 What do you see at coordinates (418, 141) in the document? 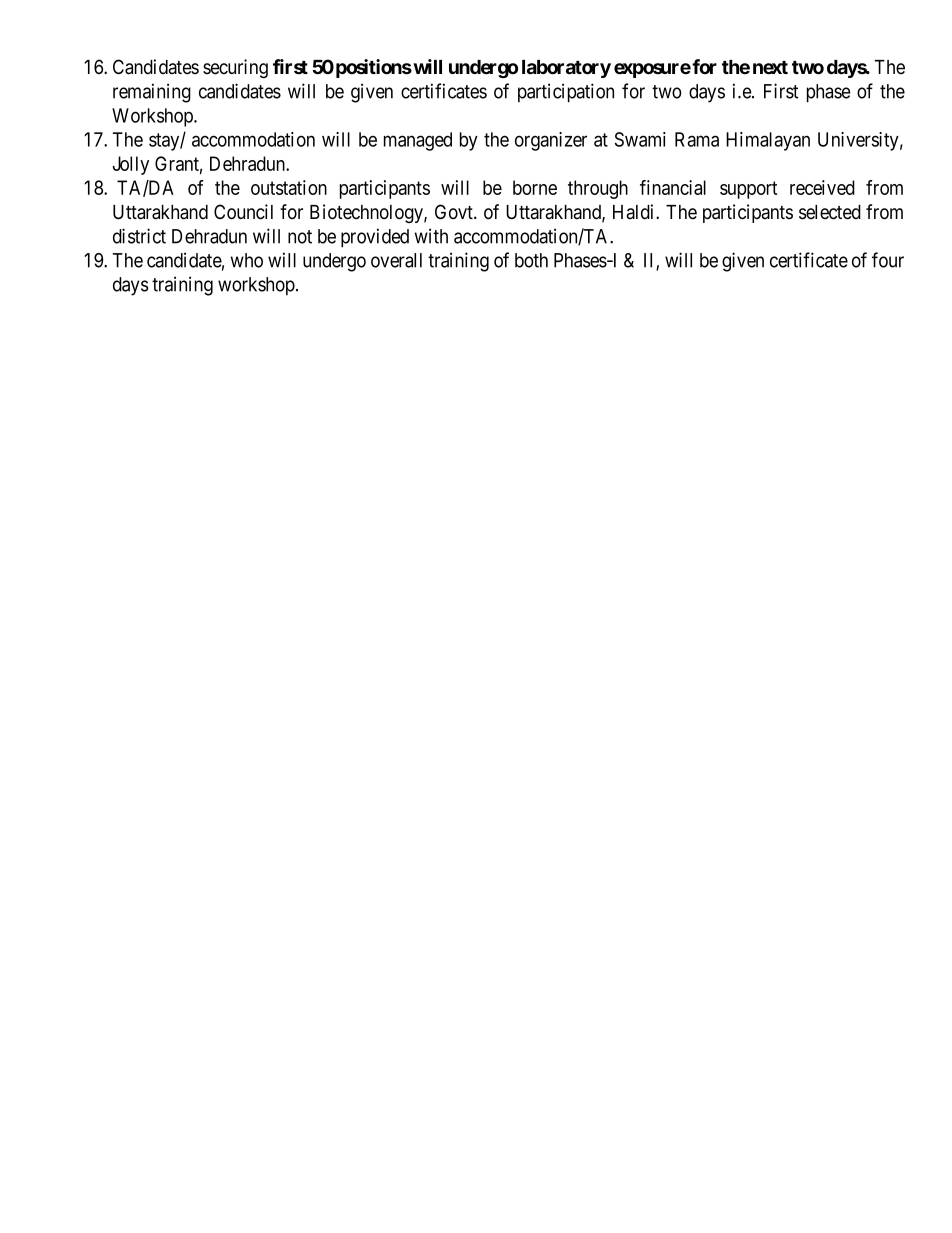
I see `managed` at bounding box center [418, 141].
